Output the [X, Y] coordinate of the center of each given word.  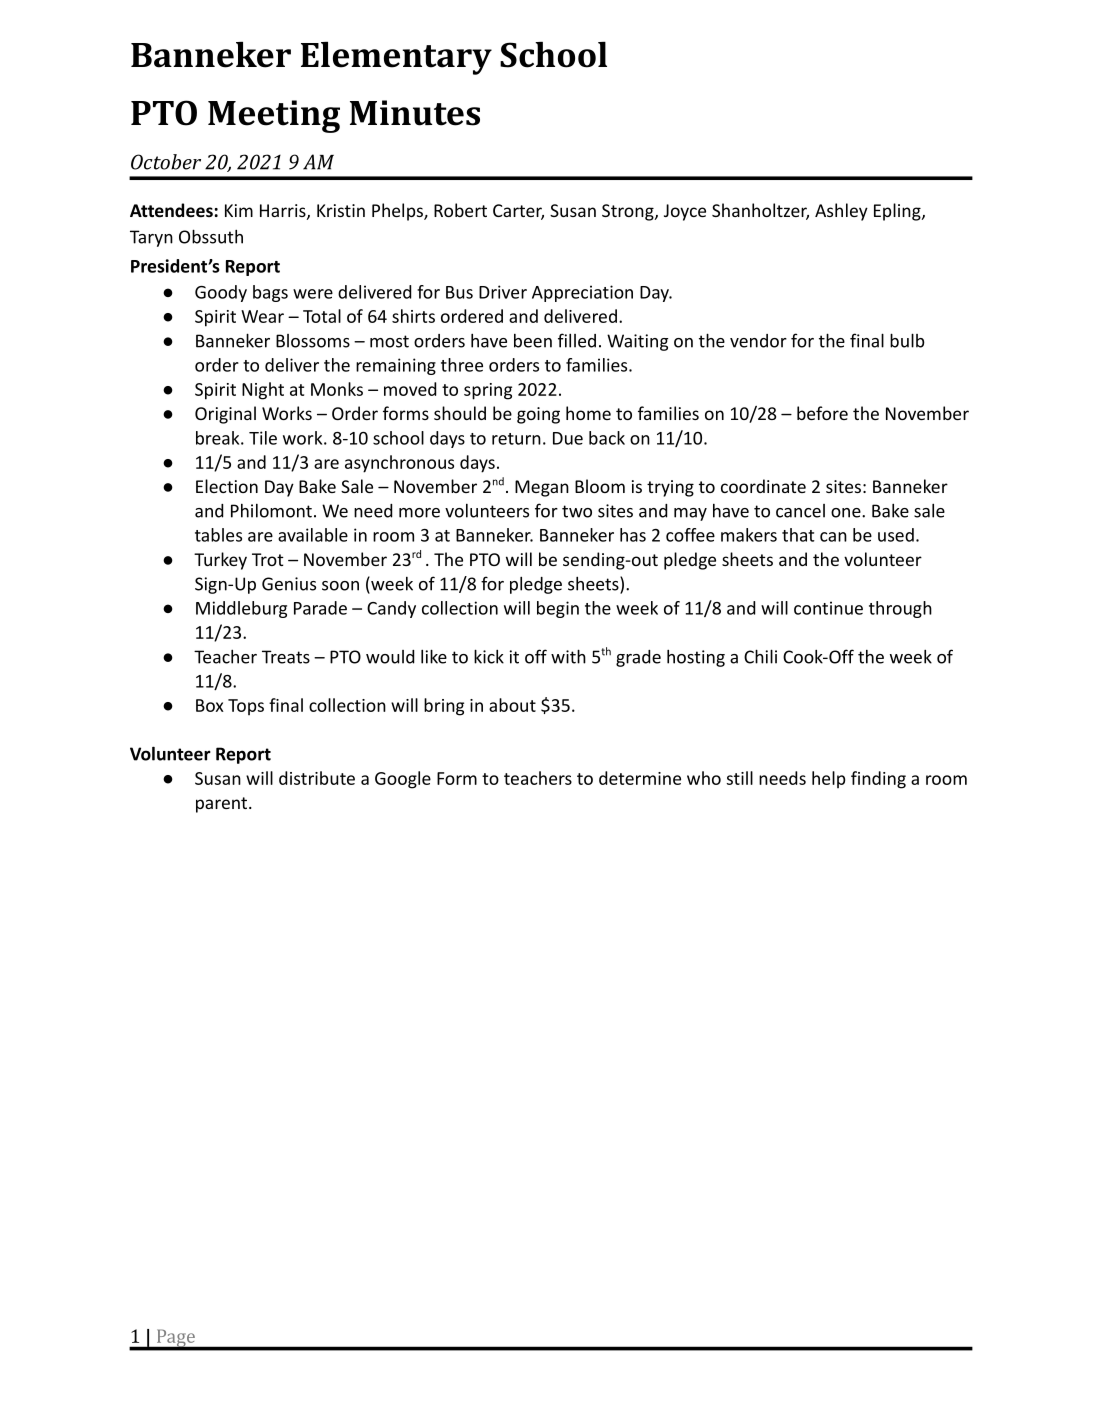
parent [223, 805]
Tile [263, 438]
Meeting [274, 116]
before [822, 413]
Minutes [415, 113]
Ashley [841, 212]
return [516, 439]
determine [640, 778]
